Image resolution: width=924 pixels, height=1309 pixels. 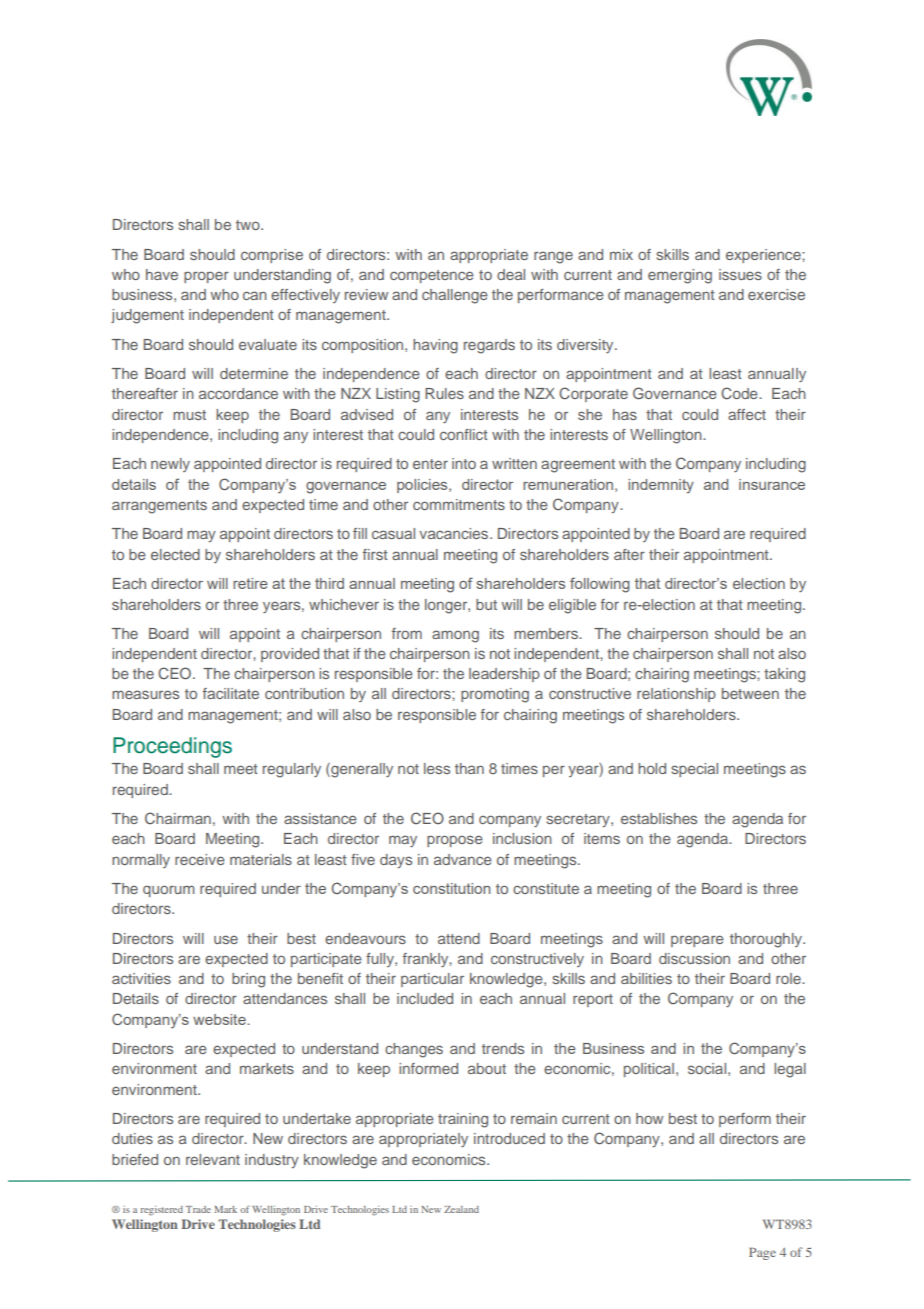 I want to click on proper, so click(x=206, y=277).
